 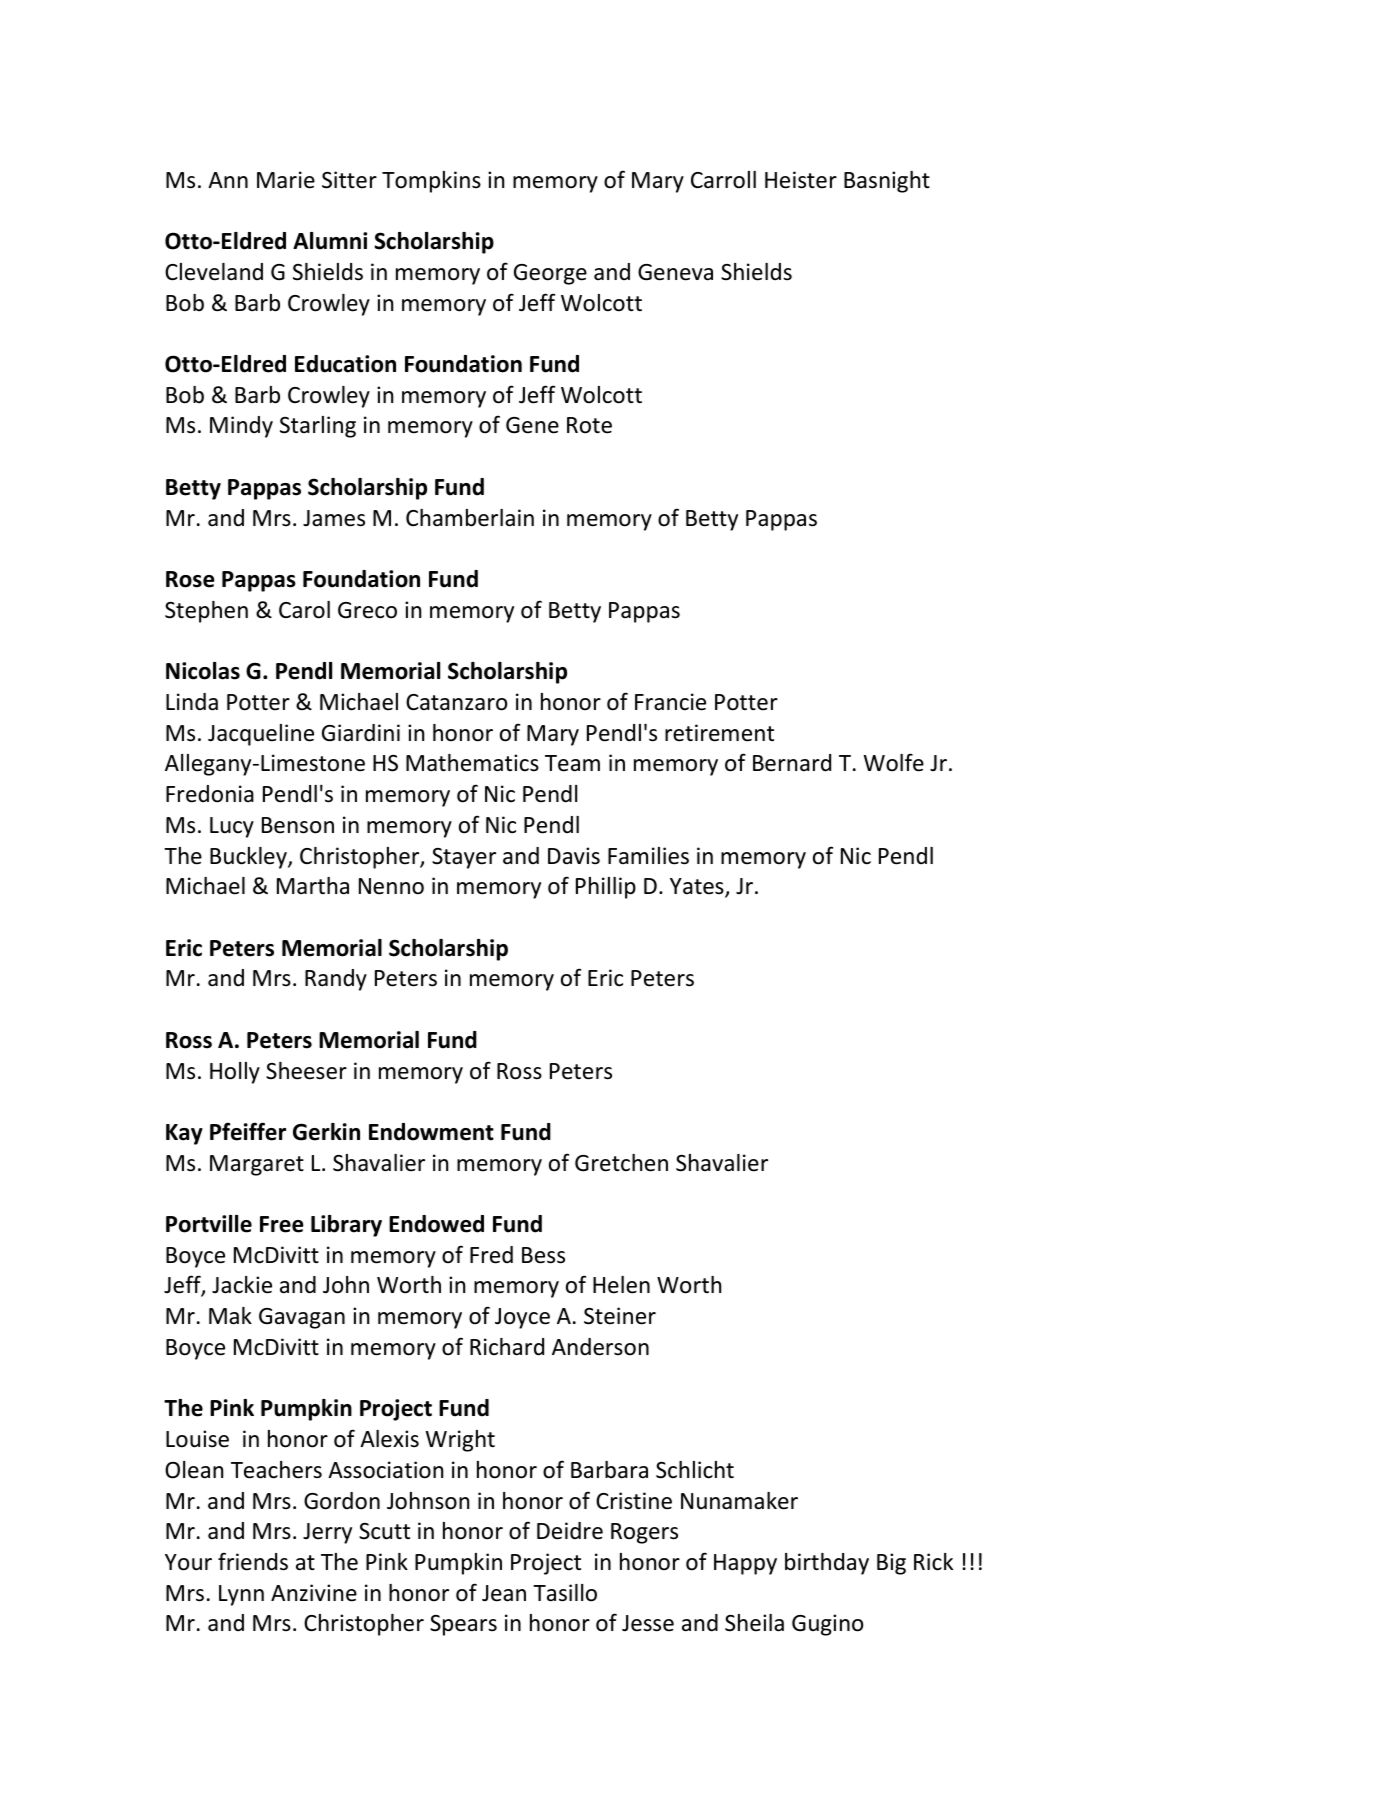 I want to click on Deidre, so click(x=570, y=1531).
